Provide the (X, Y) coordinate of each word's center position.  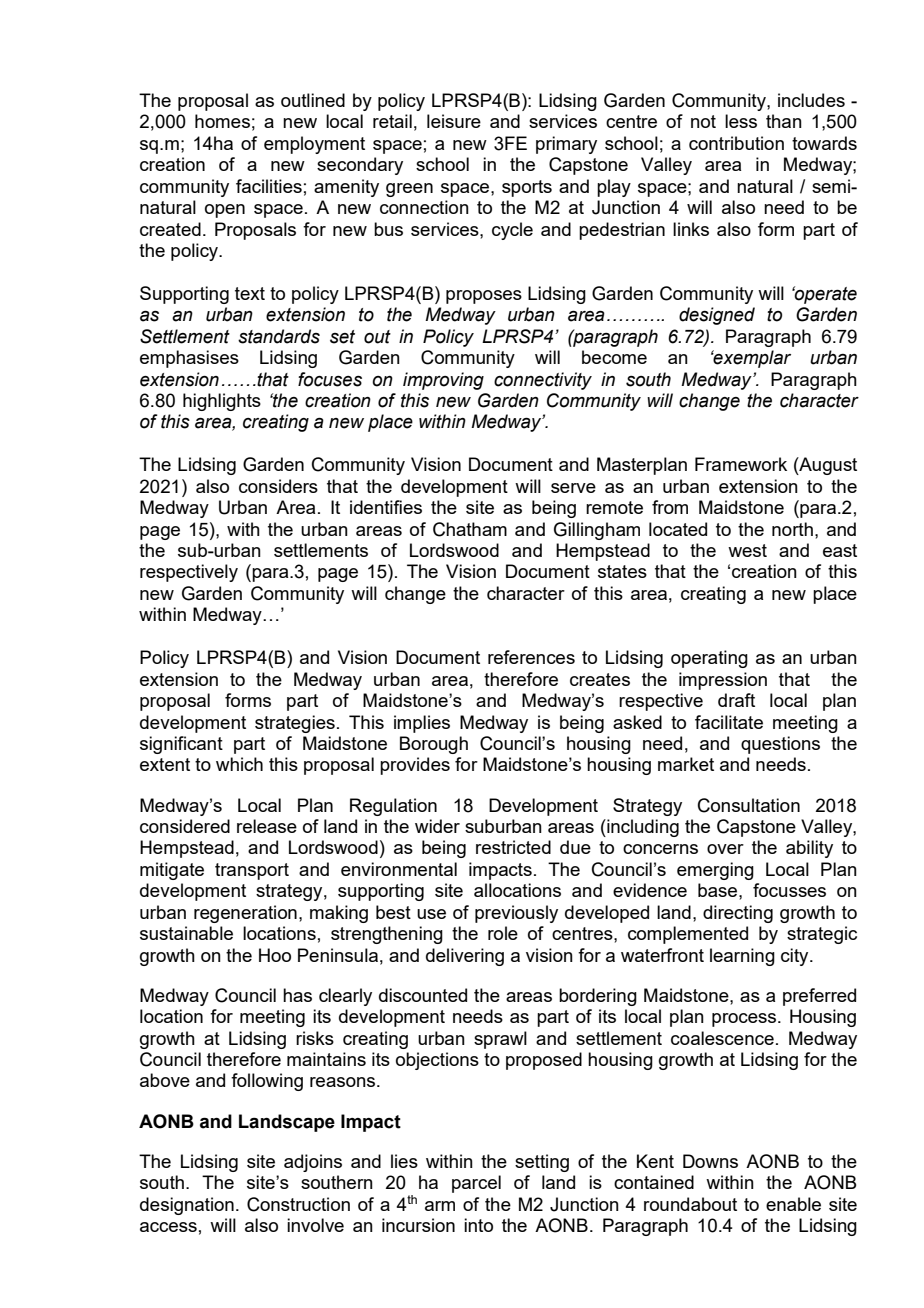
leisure (454, 121)
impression (723, 681)
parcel (476, 1184)
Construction (298, 1204)
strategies (295, 724)
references (531, 657)
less (741, 121)
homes (222, 121)
